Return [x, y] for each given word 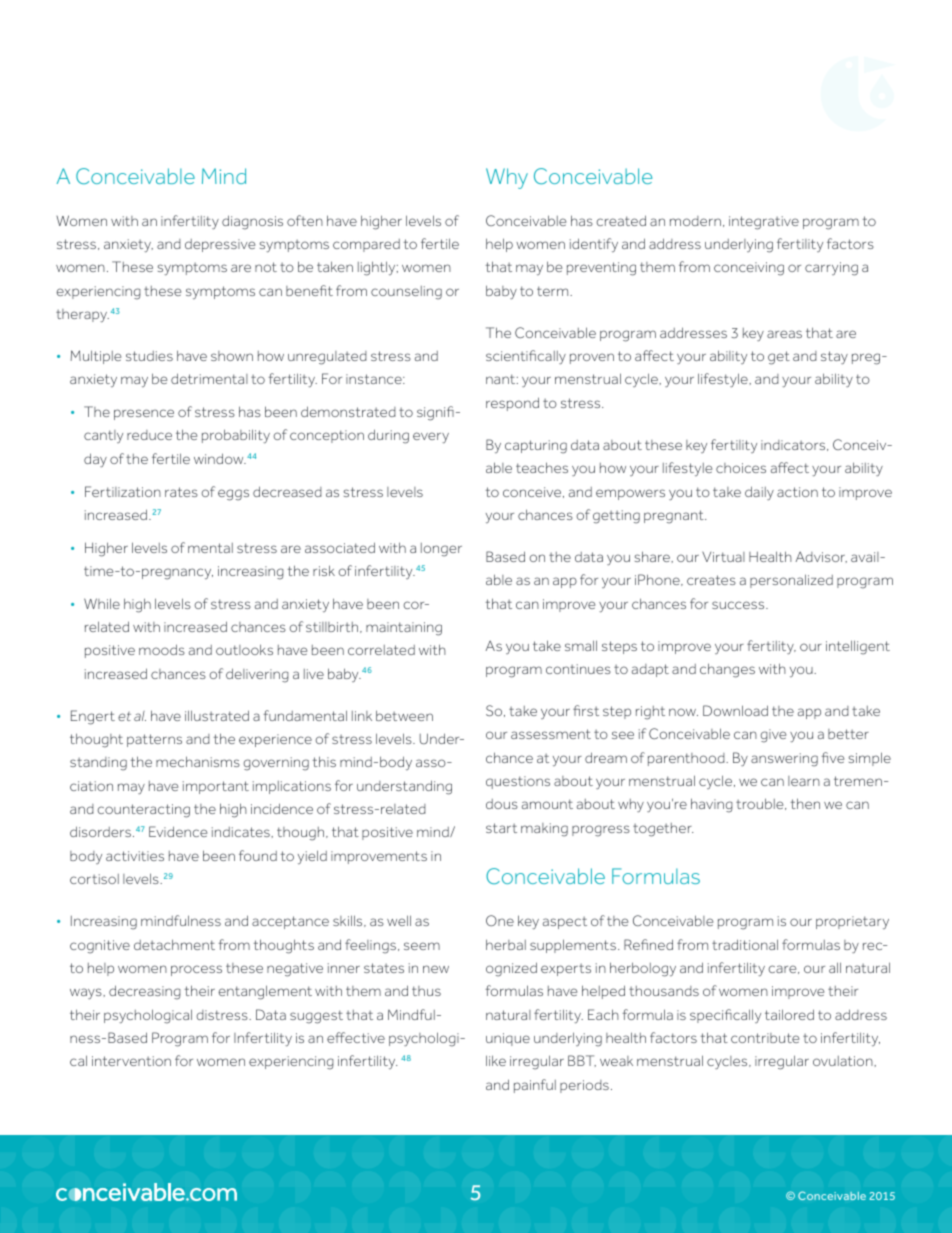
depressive [220, 245]
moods [162, 649]
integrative [764, 223]
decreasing [145, 992]
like [496, 1060]
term [554, 291]
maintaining [404, 629]
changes [727, 670]
